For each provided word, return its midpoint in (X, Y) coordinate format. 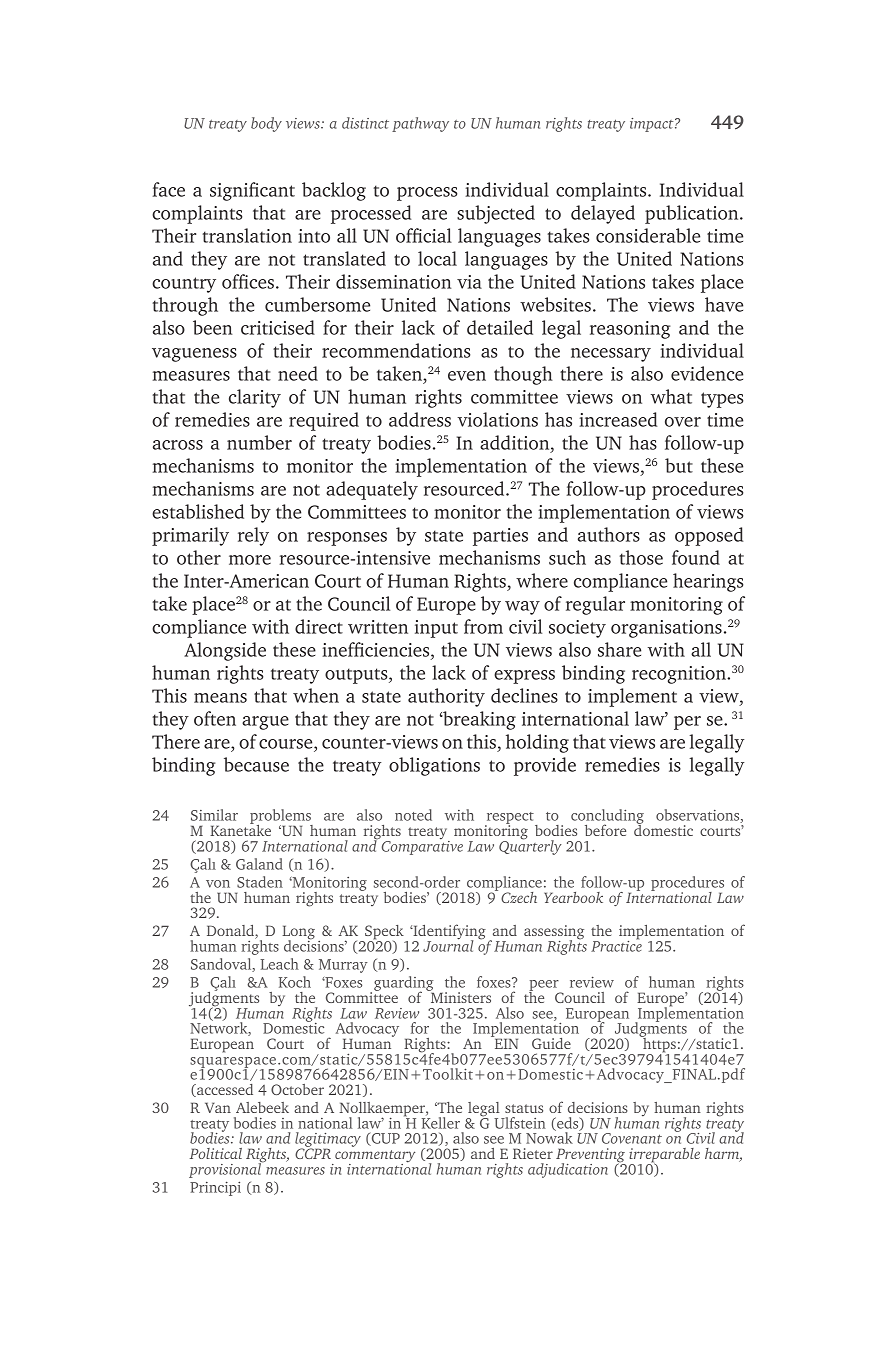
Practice (616, 945)
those (641, 557)
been (212, 327)
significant (252, 191)
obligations (434, 766)
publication (693, 214)
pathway (420, 124)
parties (500, 537)
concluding (607, 818)
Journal (448, 945)
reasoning (630, 330)
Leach (279, 964)
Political (216, 1153)
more (250, 560)
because (256, 764)
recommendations (396, 350)
